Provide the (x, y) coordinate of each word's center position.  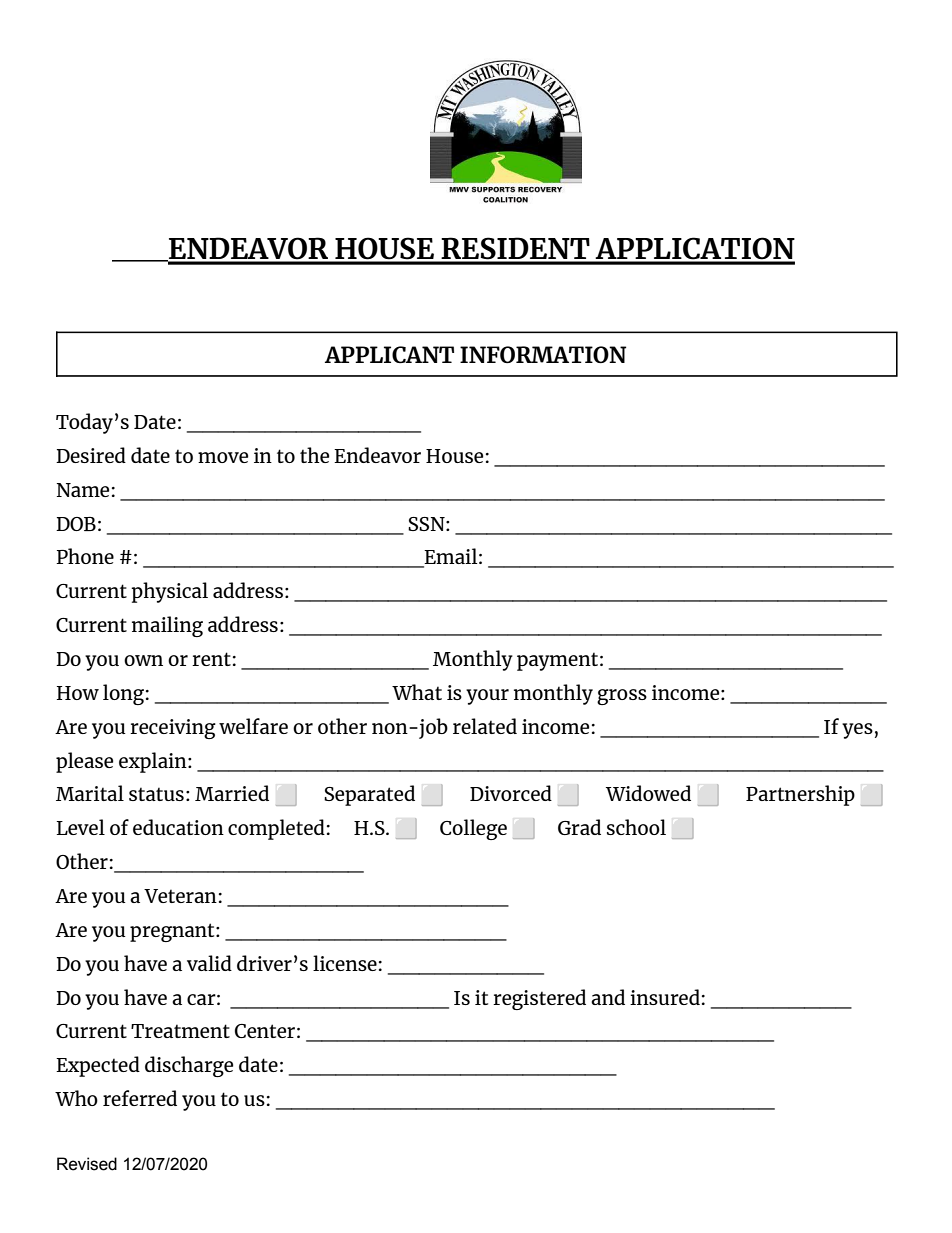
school (636, 827)
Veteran (180, 896)
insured (665, 997)
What (417, 692)
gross (622, 697)
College (473, 829)
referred (140, 1098)
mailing (167, 626)
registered (539, 999)
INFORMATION (543, 354)
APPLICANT (389, 354)
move (223, 457)
